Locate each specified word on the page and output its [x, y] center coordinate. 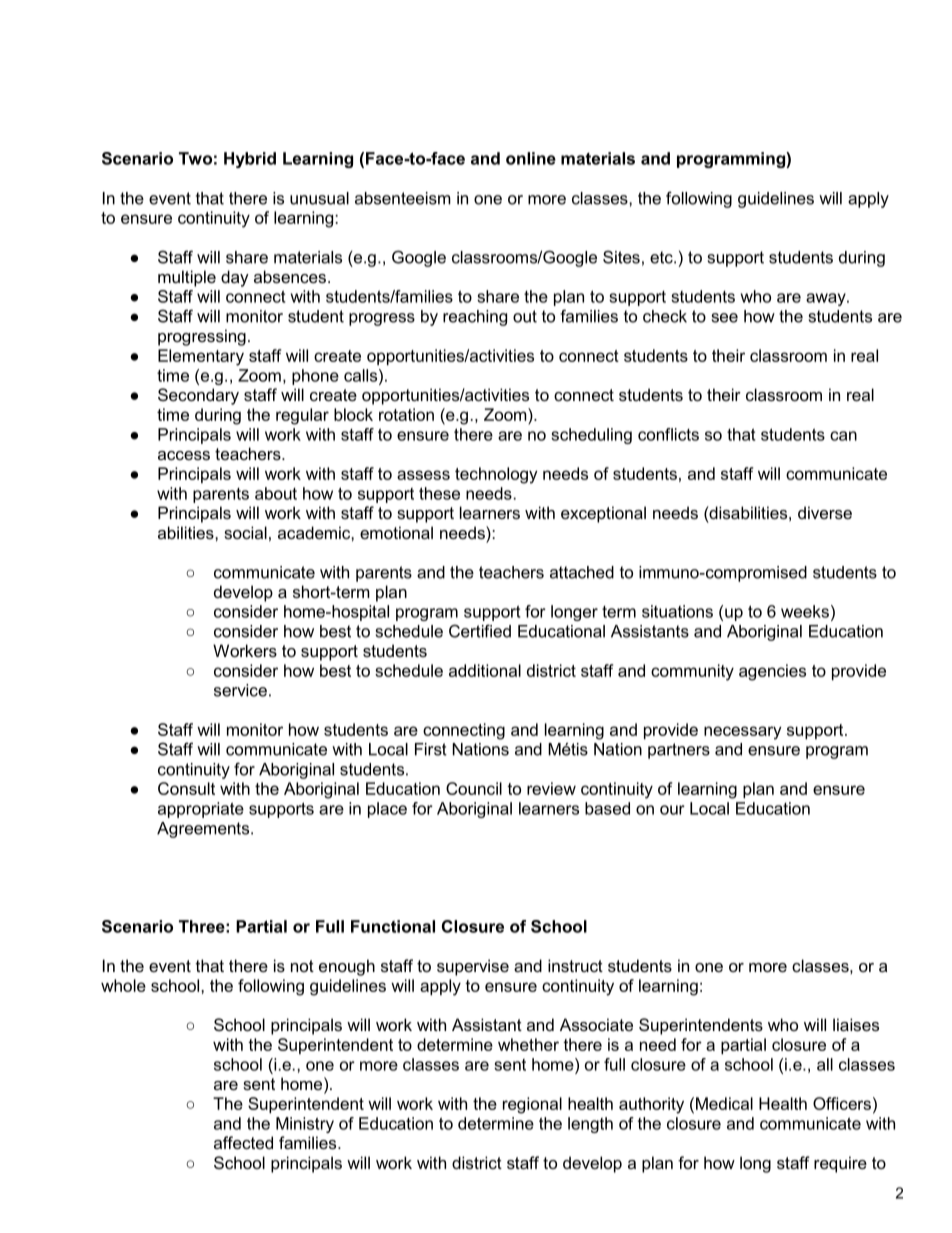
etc [662, 257]
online [531, 158]
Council [474, 788]
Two [195, 158]
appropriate [201, 810]
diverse [825, 512]
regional [532, 1105]
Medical [724, 1103]
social [245, 532]
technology [496, 475]
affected [243, 1142]
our [672, 810]
